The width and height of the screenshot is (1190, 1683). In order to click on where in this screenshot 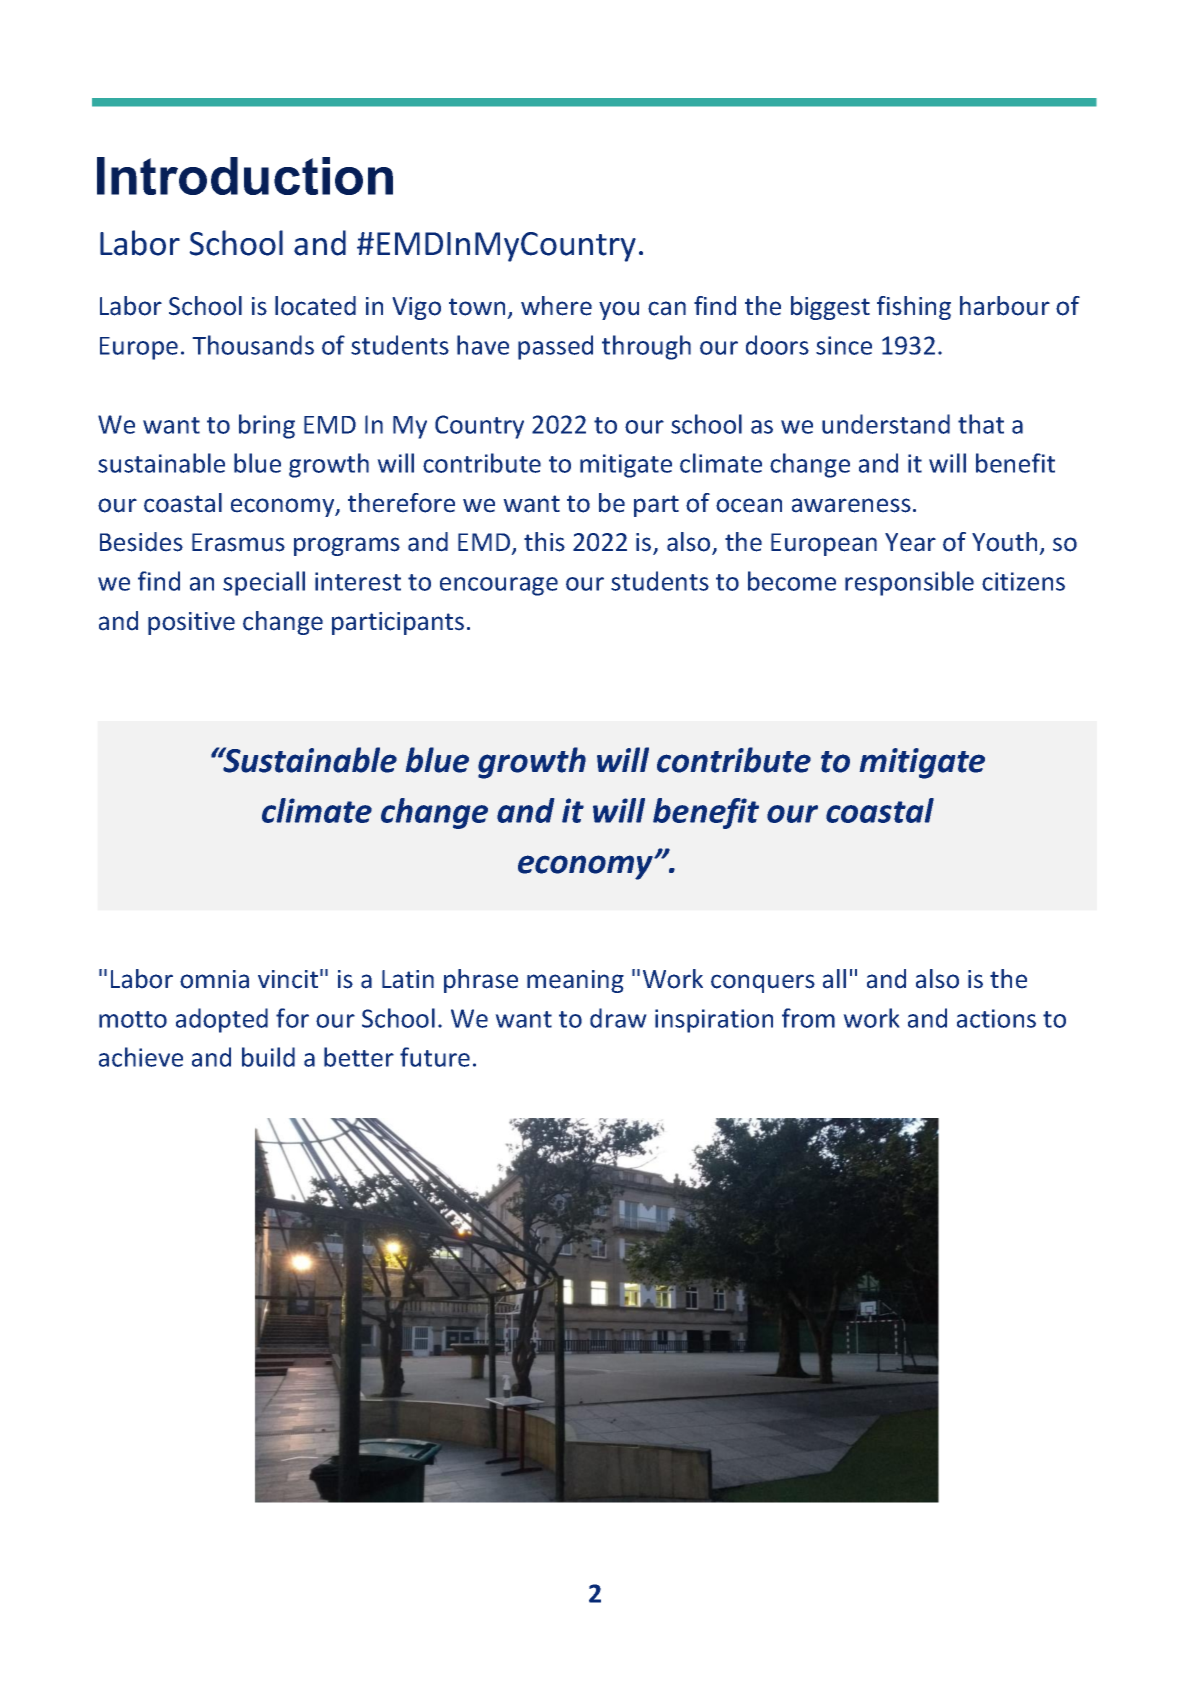, I will do `click(556, 306)`.
